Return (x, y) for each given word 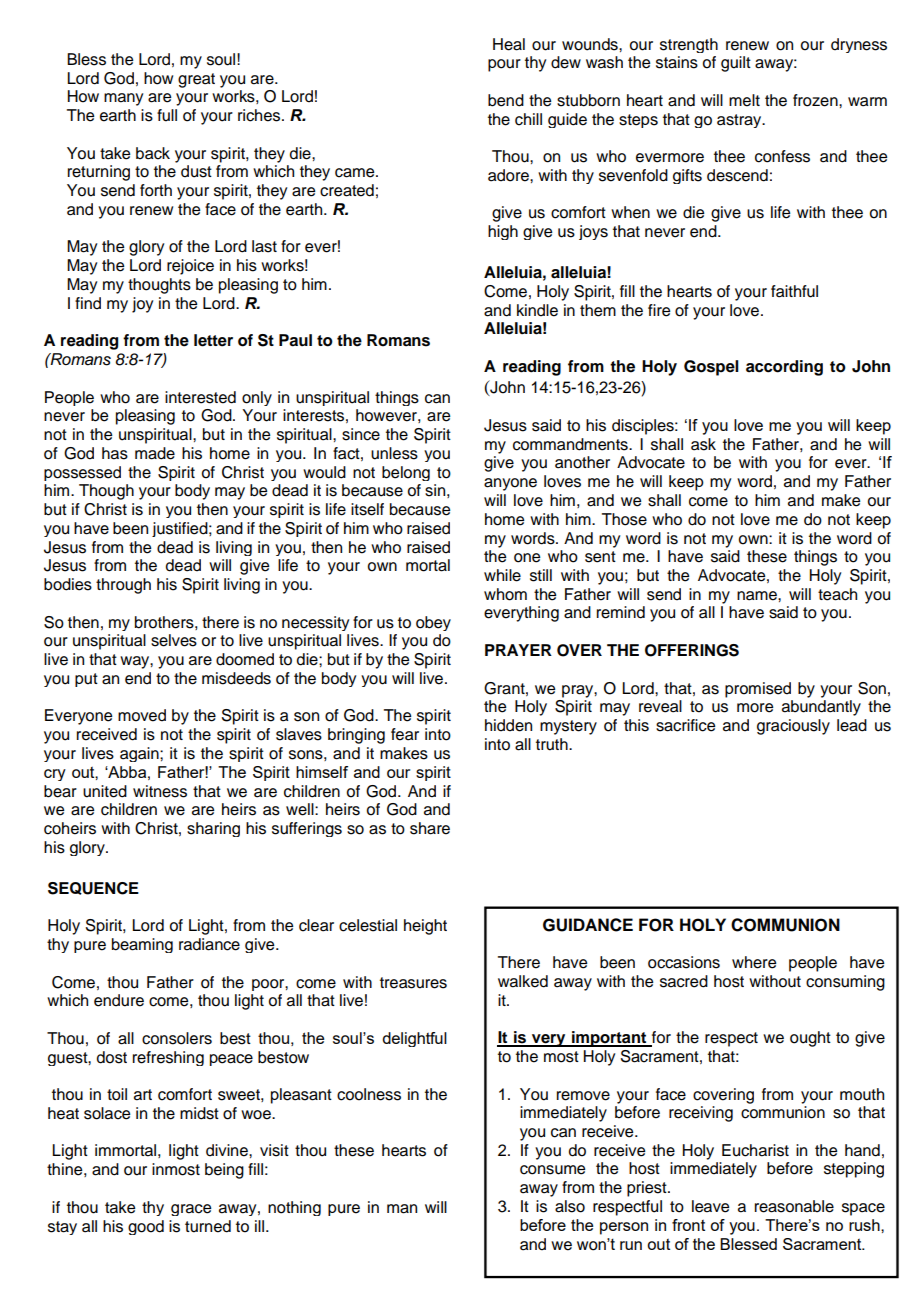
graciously (793, 727)
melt (744, 100)
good (146, 1227)
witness (160, 791)
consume (552, 1170)
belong (406, 473)
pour (504, 65)
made (155, 453)
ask (703, 444)
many (123, 99)
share (430, 828)
